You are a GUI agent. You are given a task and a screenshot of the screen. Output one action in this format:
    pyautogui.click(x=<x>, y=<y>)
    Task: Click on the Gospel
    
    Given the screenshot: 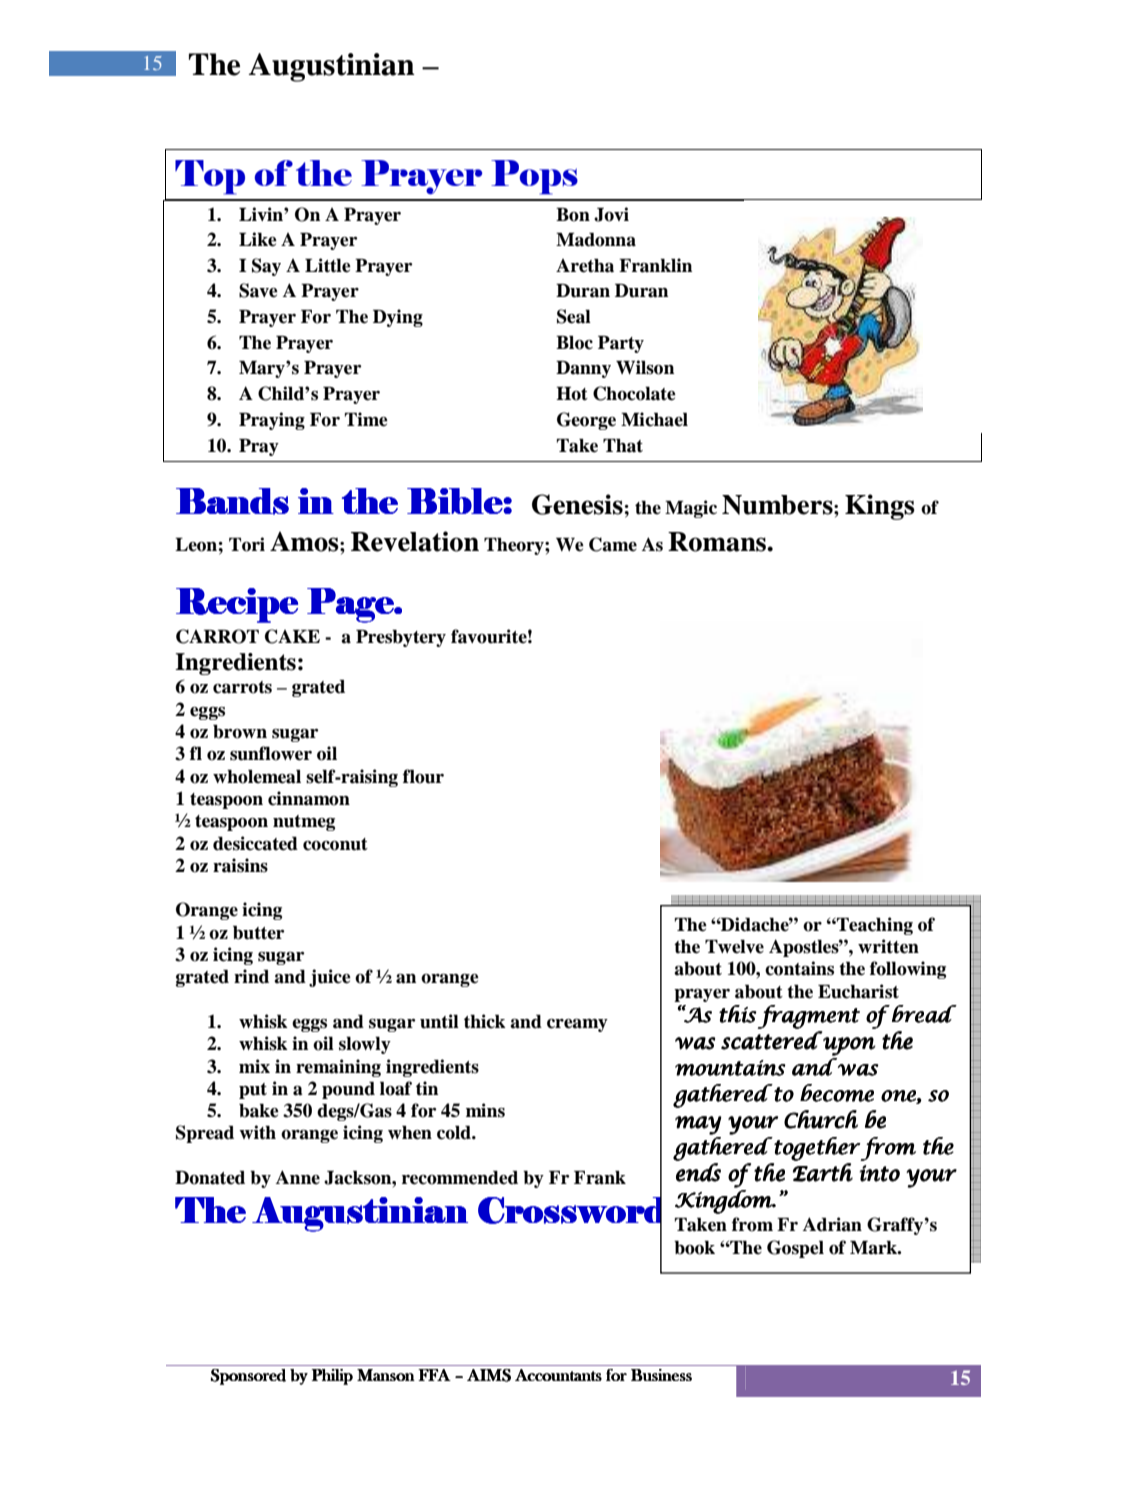 What is the action you would take?
    pyautogui.click(x=795, y=1249)
